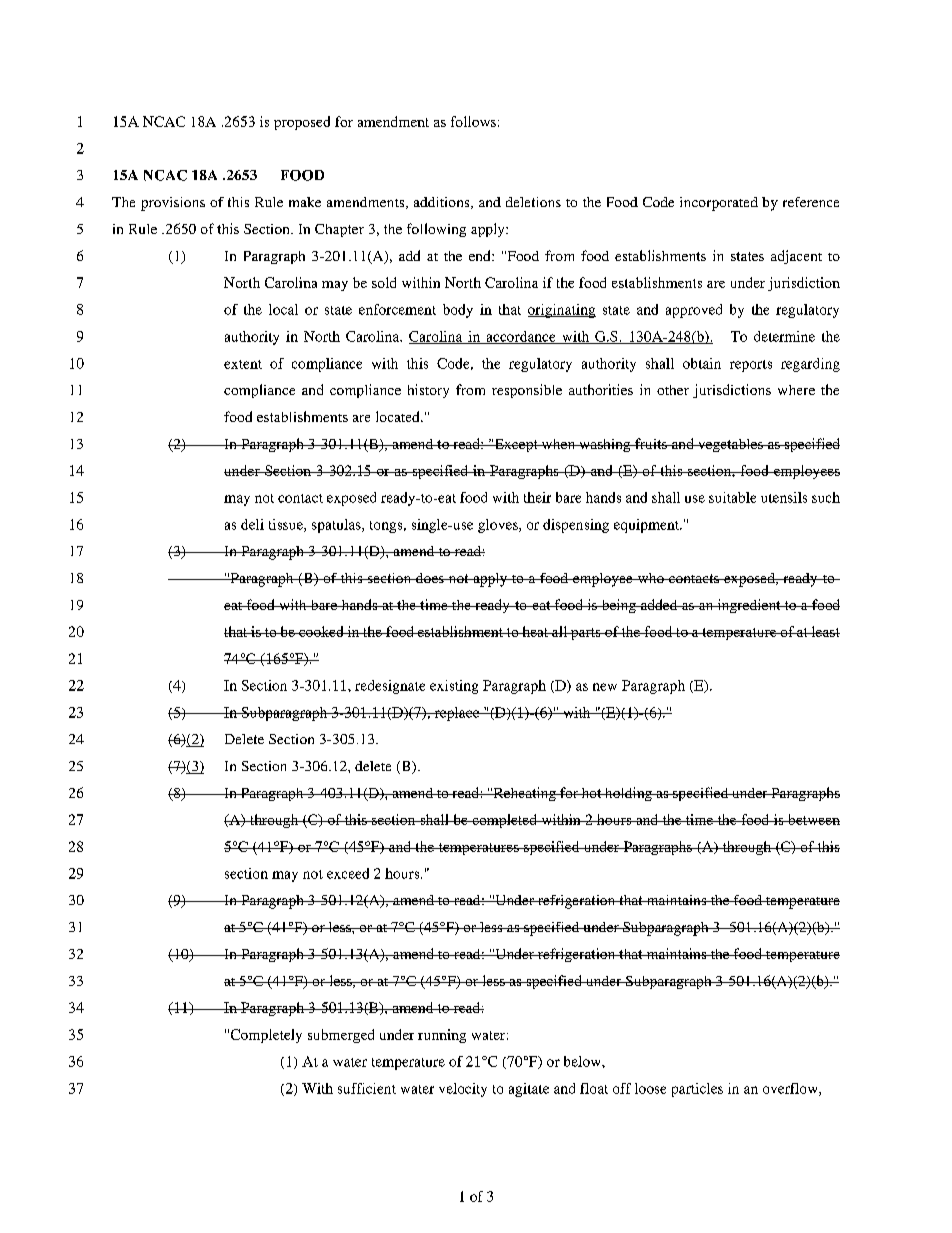 The image size is (952, 1233). Describe the element at coordinates (529, 1090) in the screenshot. I see `agitate` at that location.
